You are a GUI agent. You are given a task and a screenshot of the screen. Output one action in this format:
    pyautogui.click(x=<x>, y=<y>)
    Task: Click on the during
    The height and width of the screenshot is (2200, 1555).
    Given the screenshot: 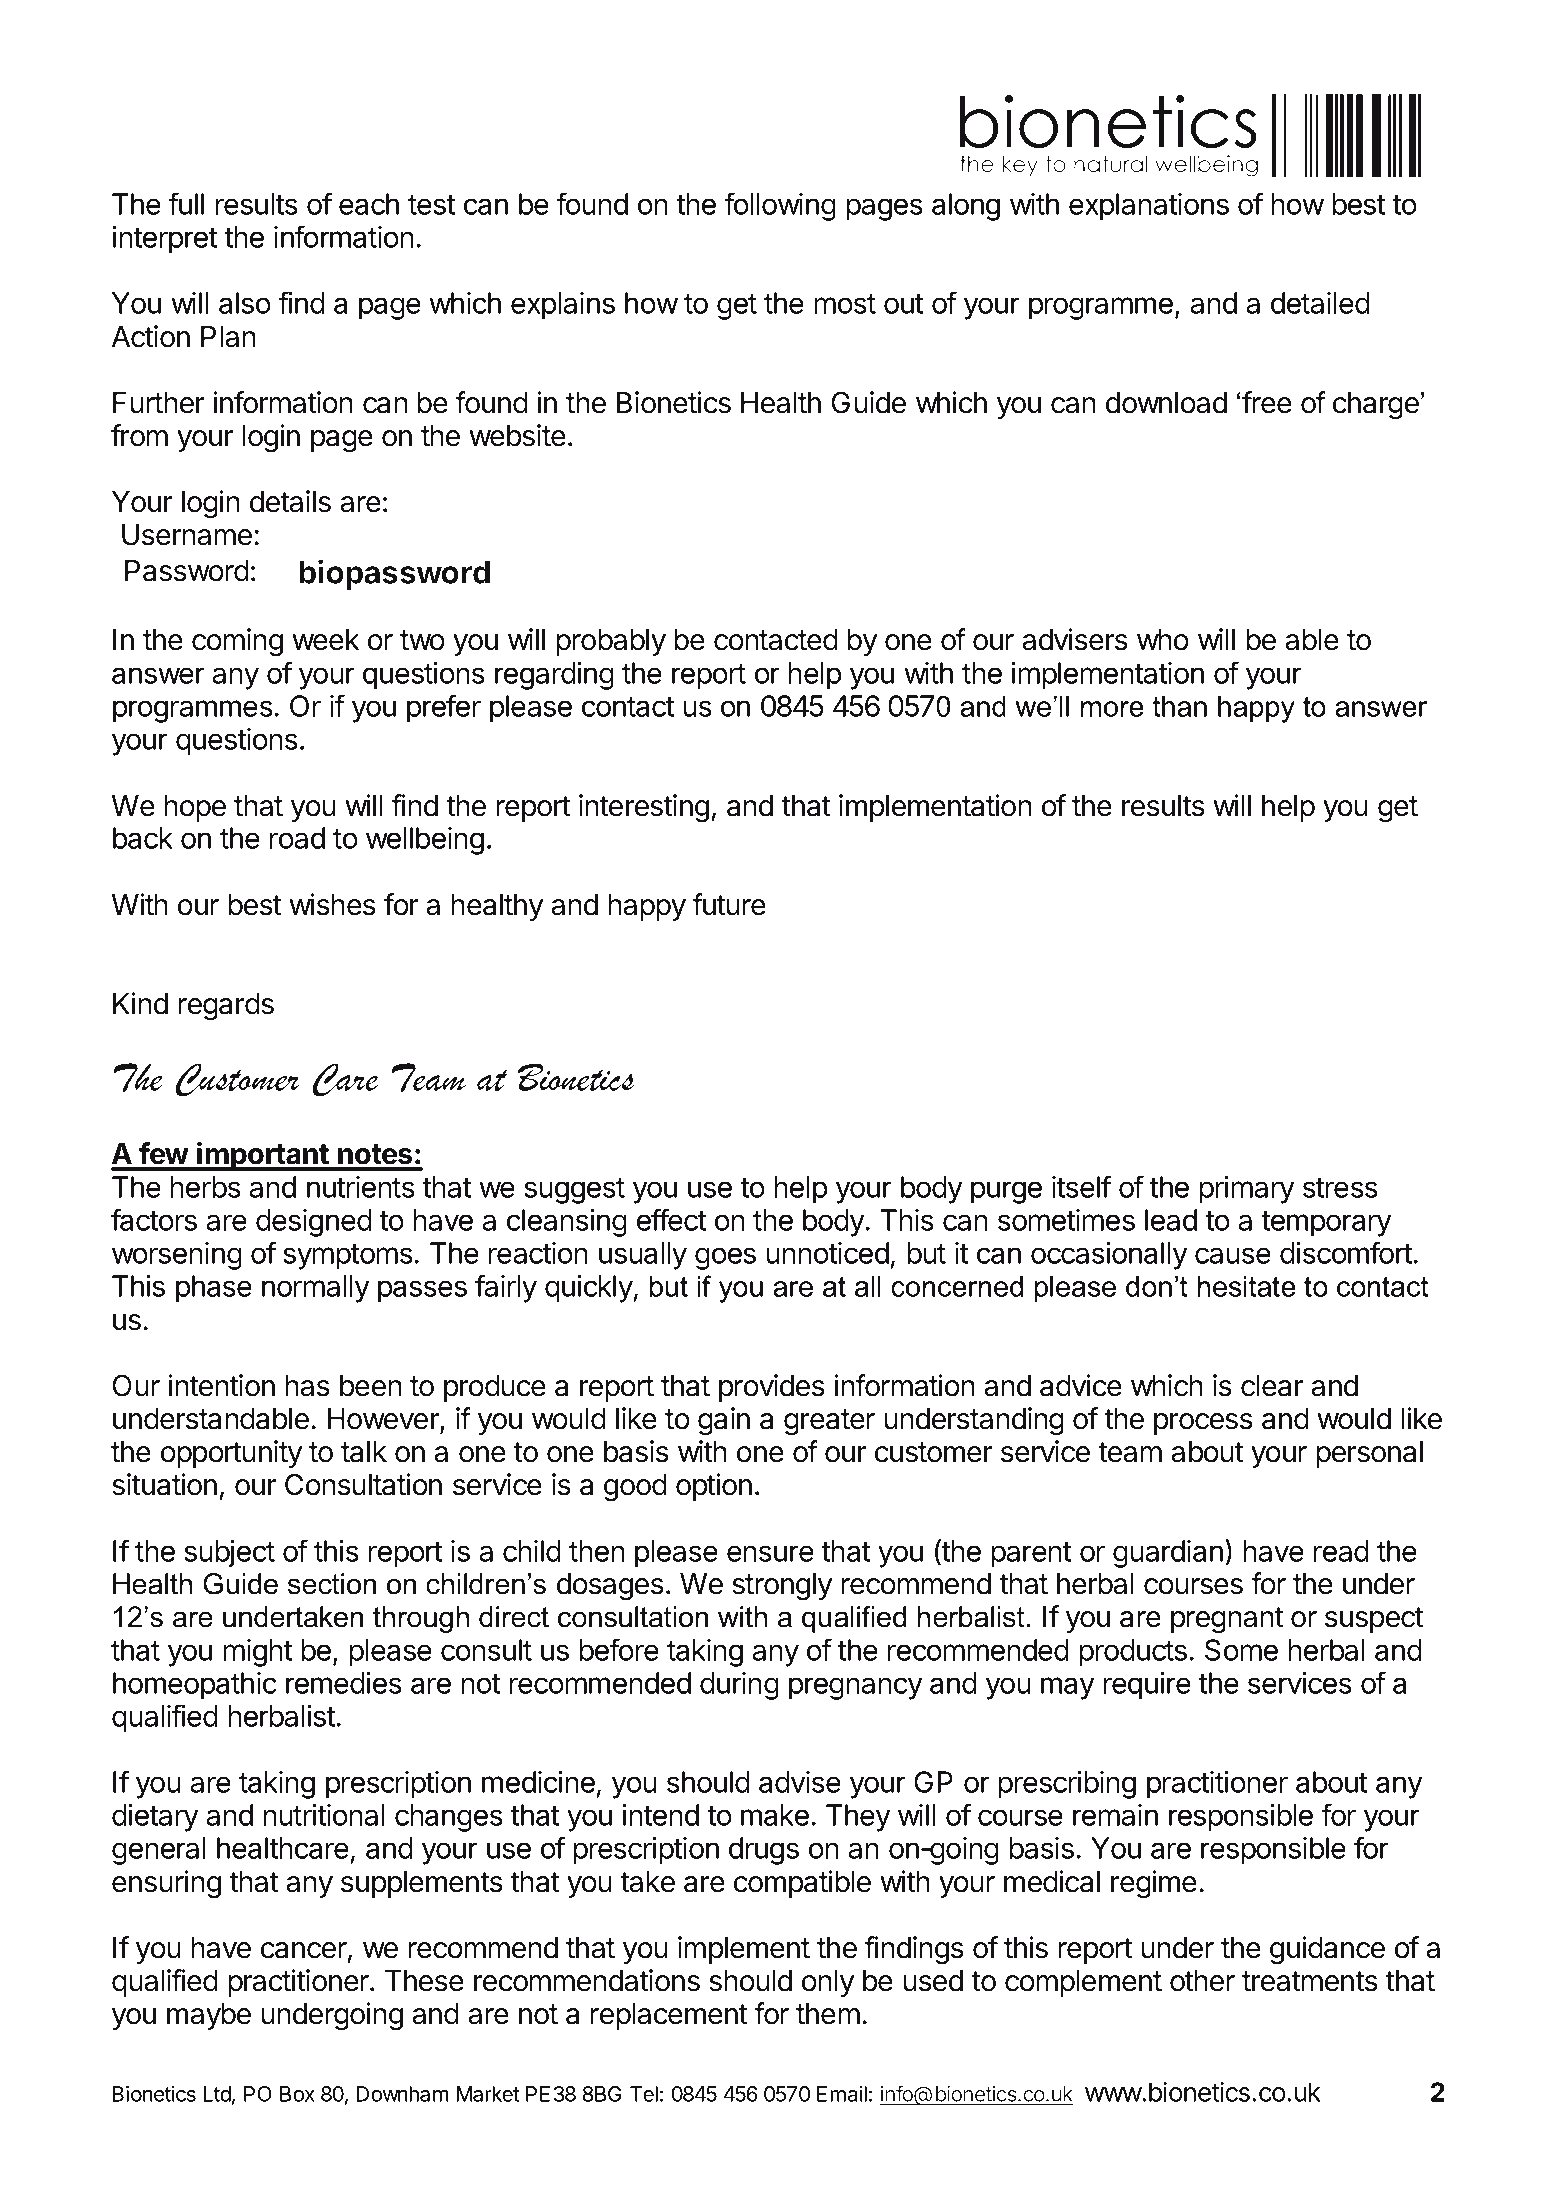 What is the action you would take?
    pyautogui.click(x=739, y=1686)
